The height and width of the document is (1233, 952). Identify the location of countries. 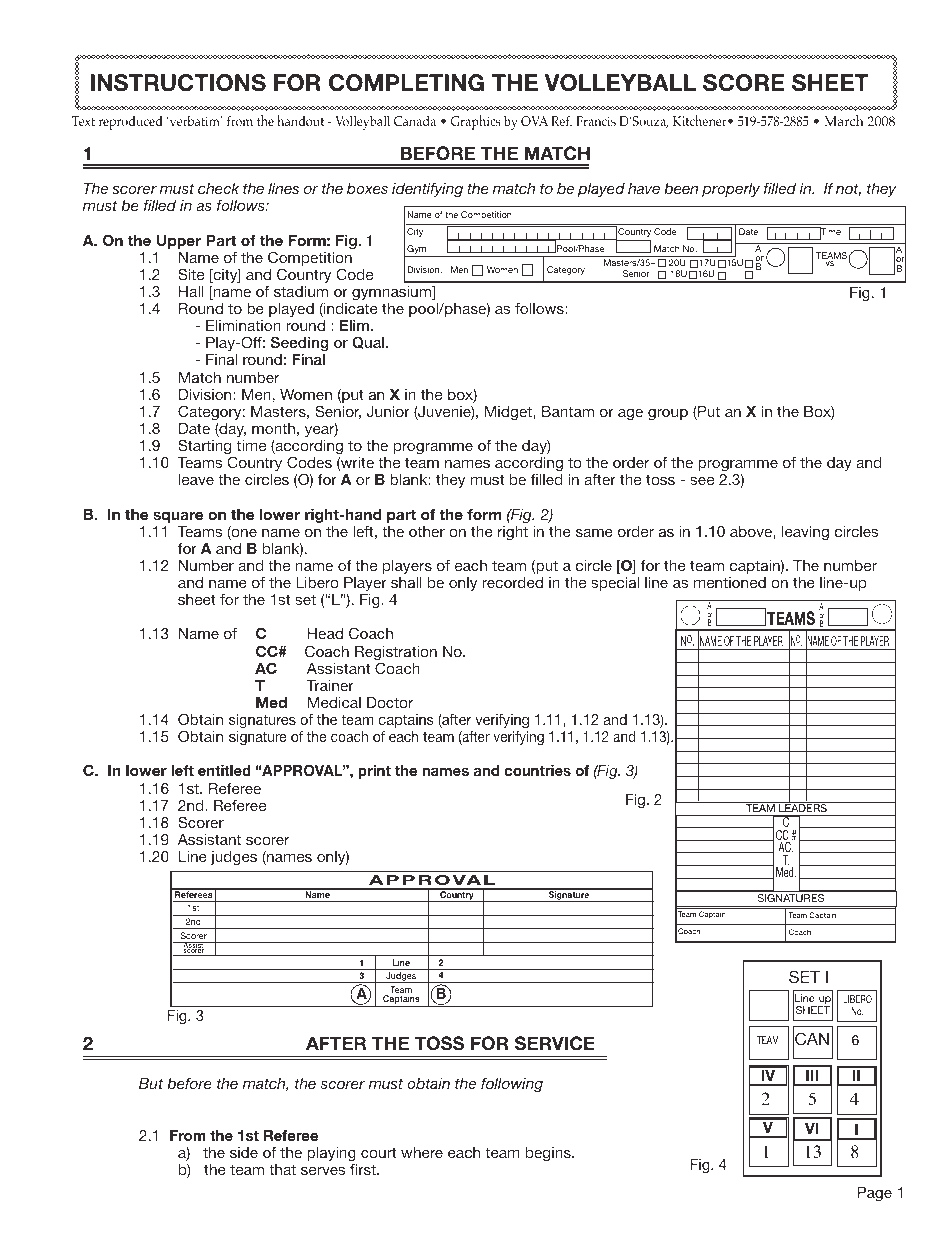
(537, 770).
